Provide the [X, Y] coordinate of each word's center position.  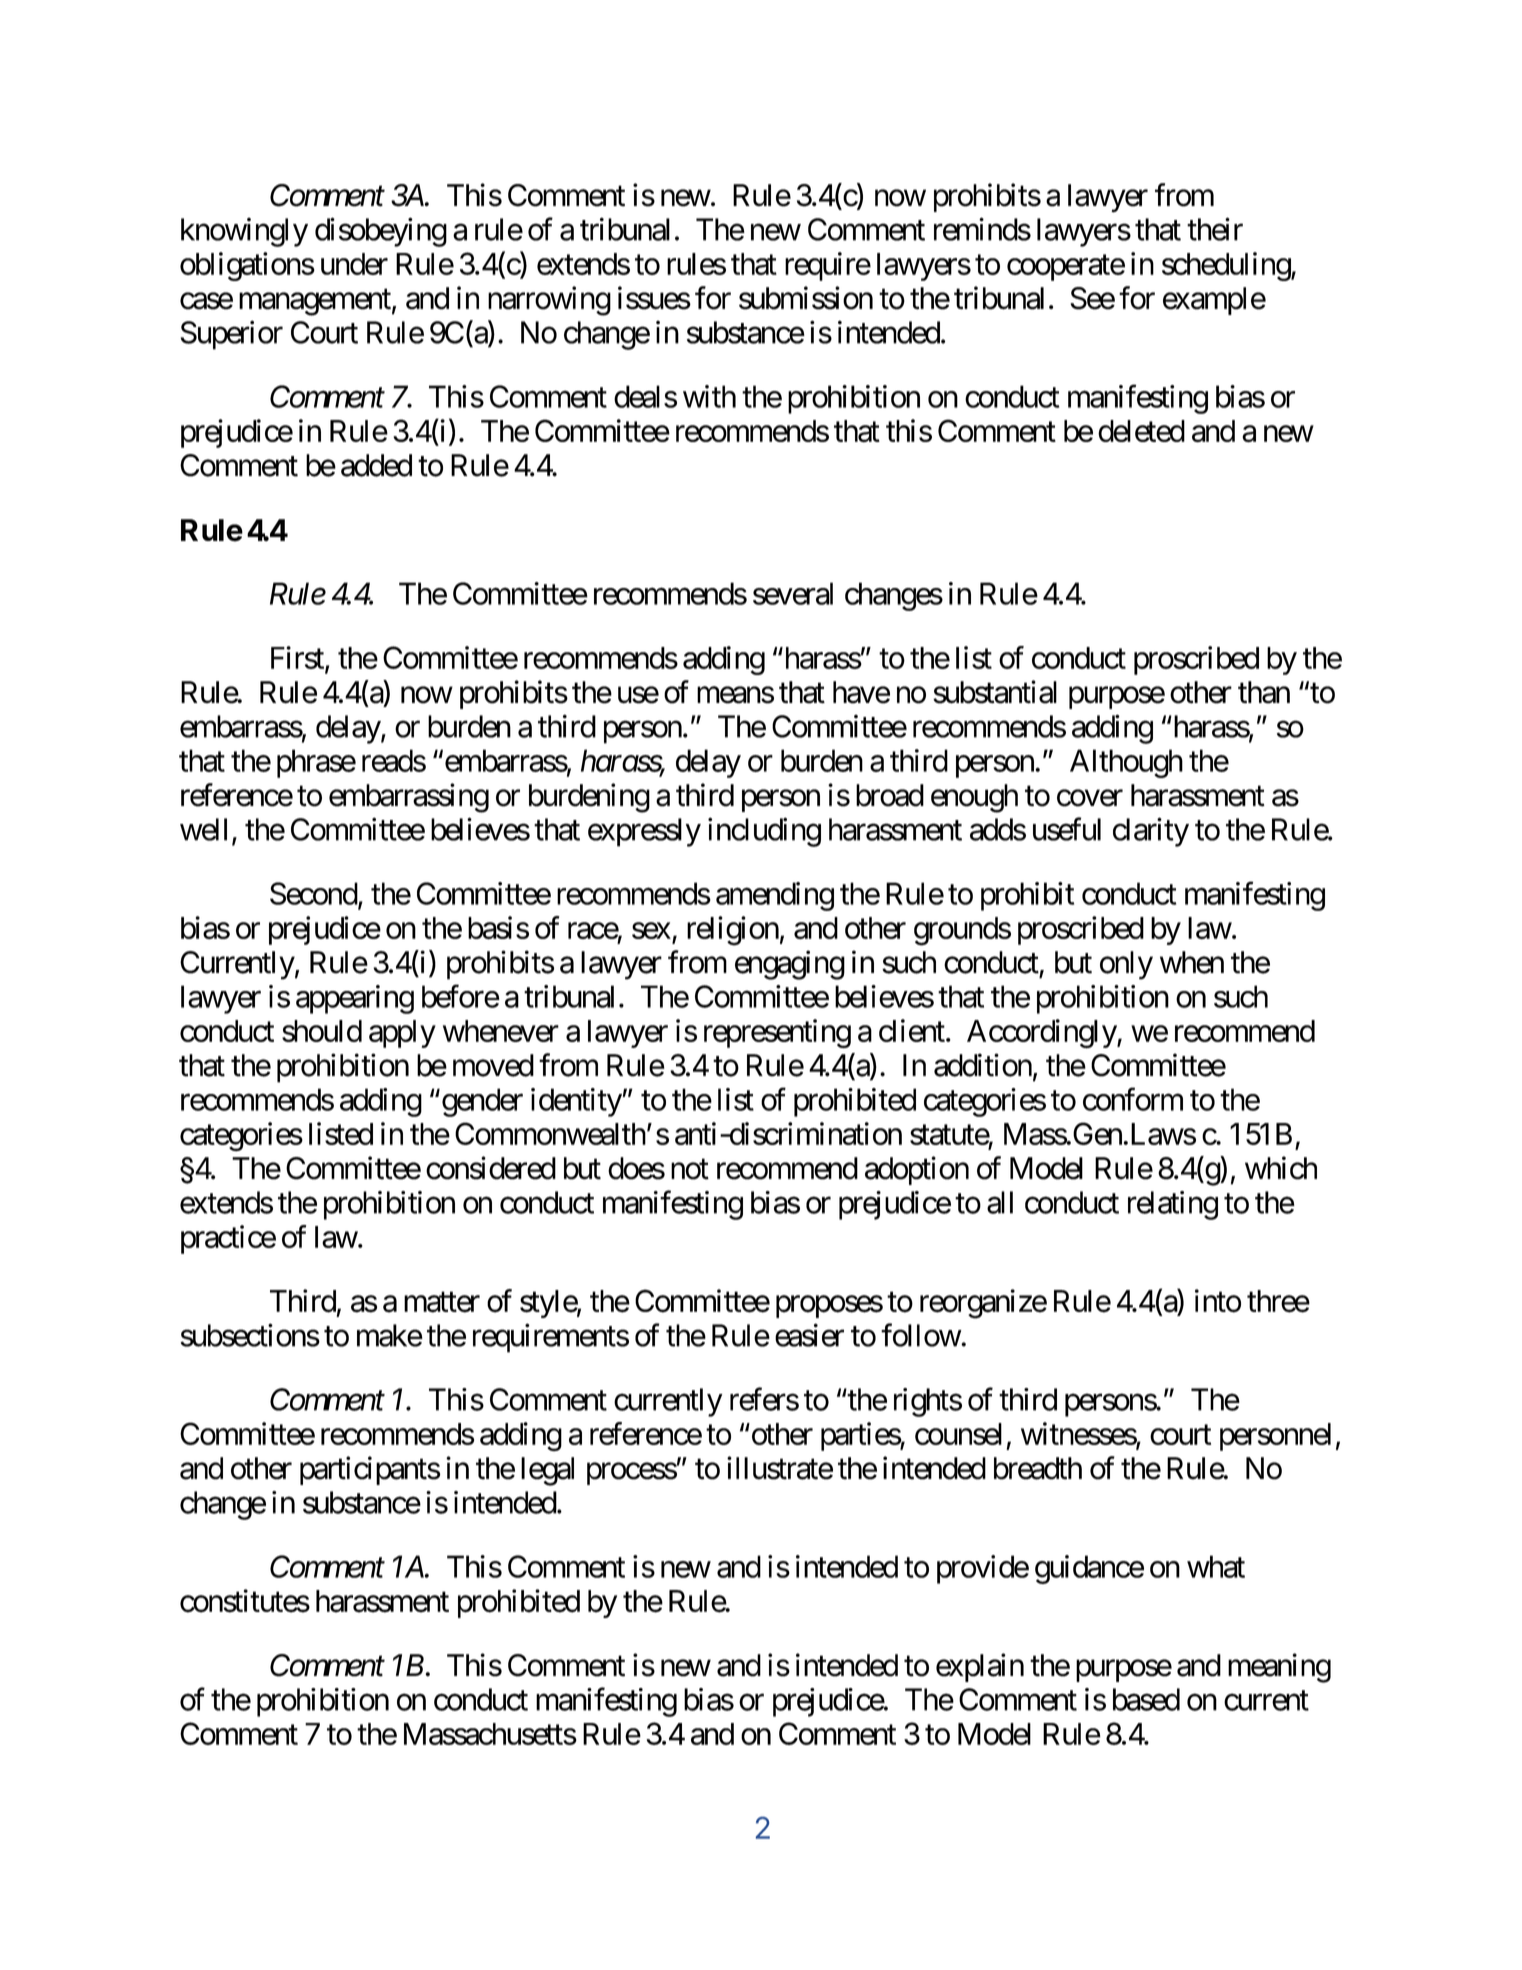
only [1126, 965]
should [322, 1031]
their [1215, 229]
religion [733, 931]
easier [809, 1335]
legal [547, 1471]
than [1264, 692]
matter [442, 1302]
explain [980, 1667]
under [354, 264]
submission [806, 298]
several [793, 593]
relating [1173, 1205]
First [298, 658]
